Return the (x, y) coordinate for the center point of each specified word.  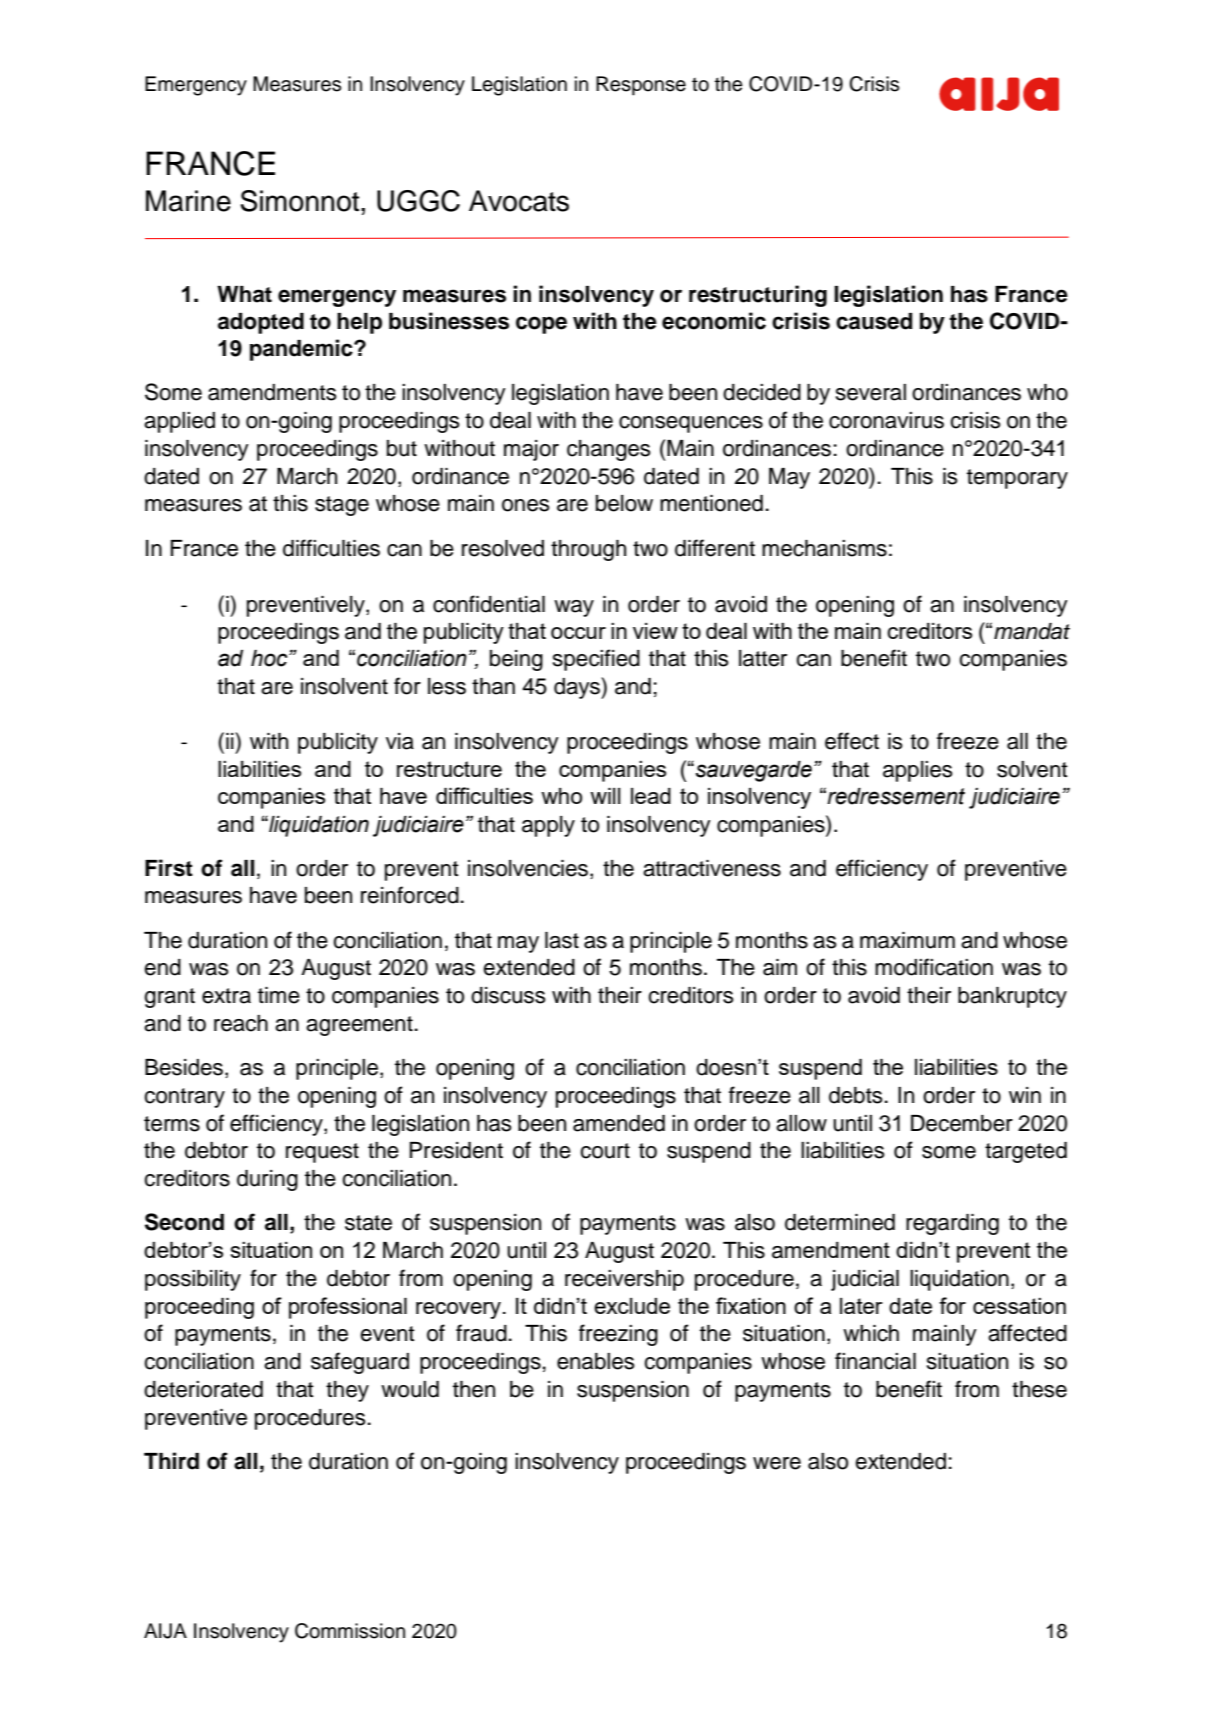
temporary (1017, 479)
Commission (350, 1631)
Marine (188, 201)
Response (641, 86)
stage (342, 506)
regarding (952, 1224)
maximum (907, 940)
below (624, 503)
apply (548, 826)
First (169, 868)
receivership (624, 1280)
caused (874, 321)
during (267, 1180)
